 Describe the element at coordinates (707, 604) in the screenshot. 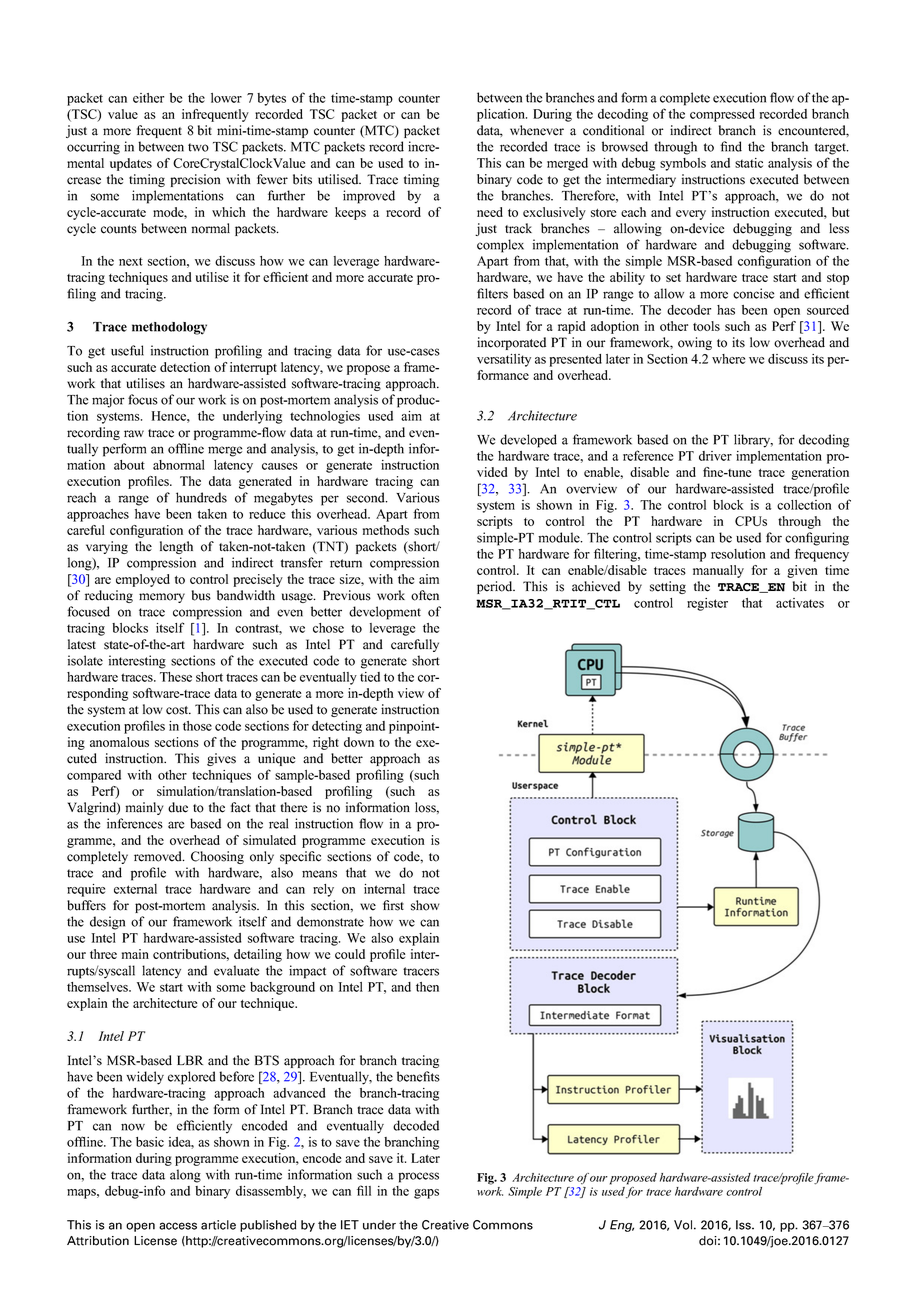

I see `register` at that location.
